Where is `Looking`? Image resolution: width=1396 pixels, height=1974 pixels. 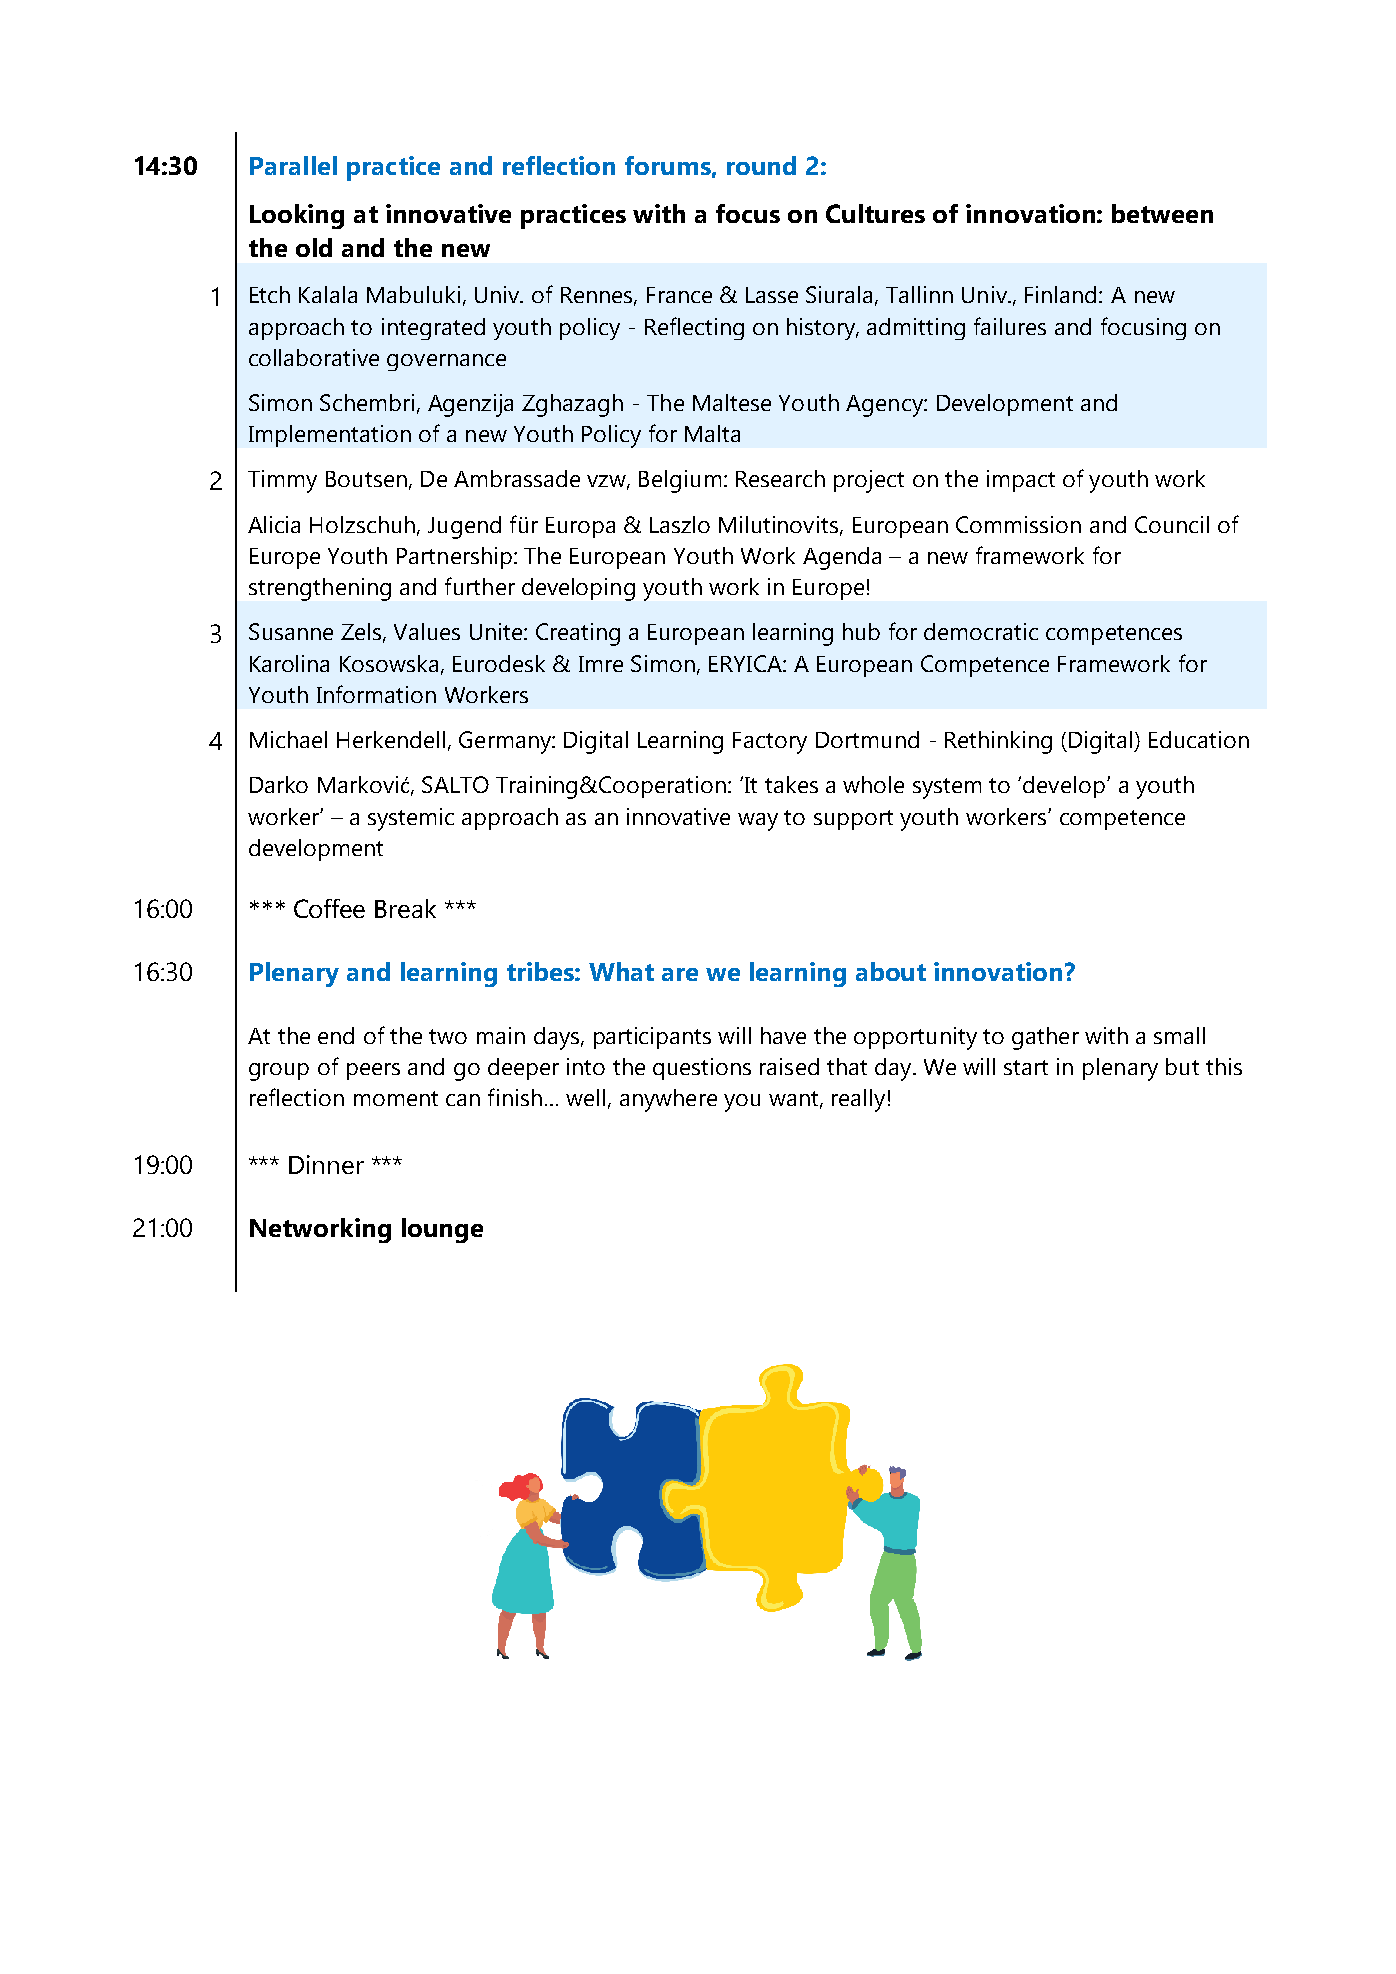
Looking is located at coordinates (297, 216).
